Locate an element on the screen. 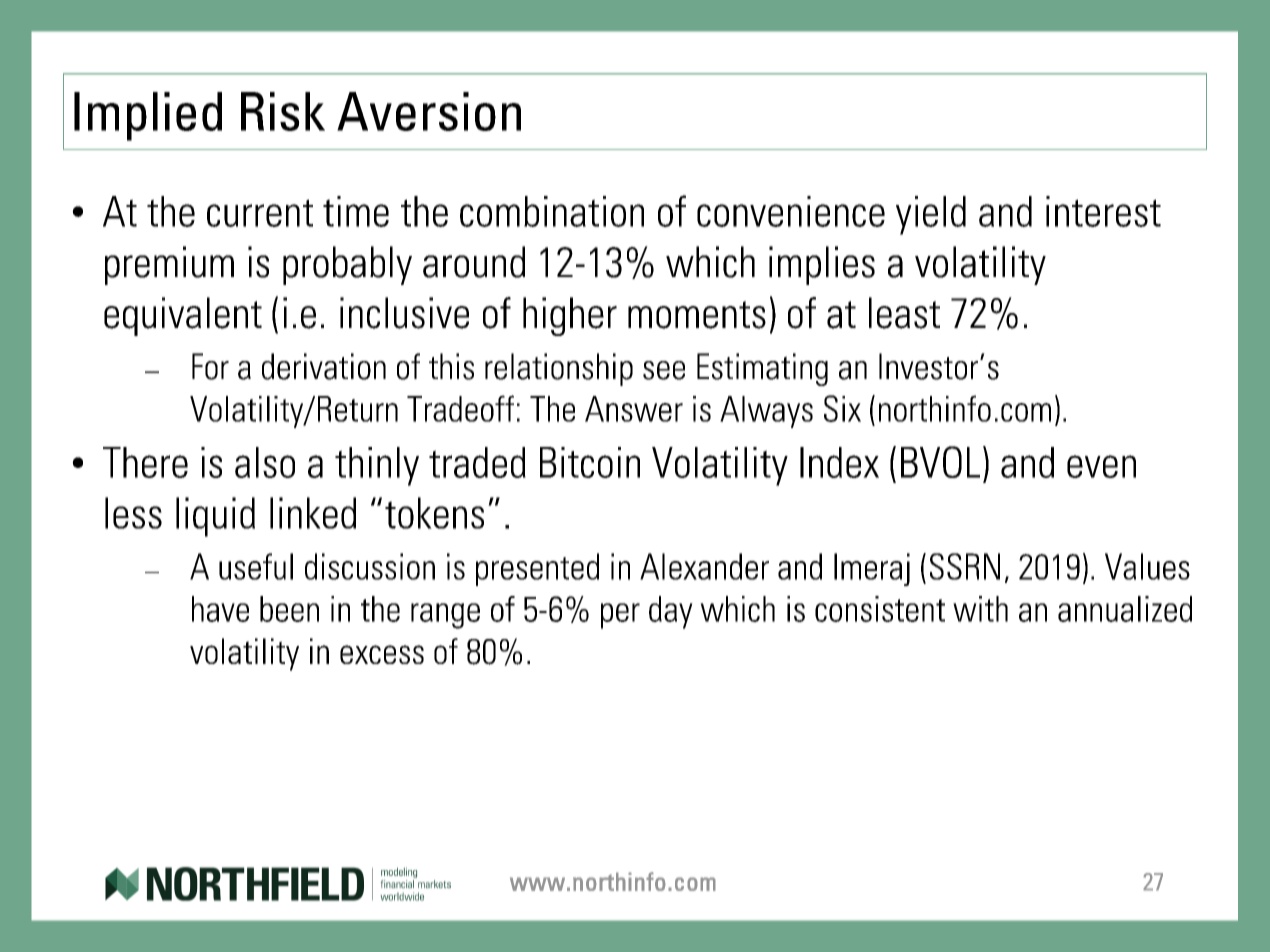 This screenshot has width=1270, height=952. interest is located at coordinates (1103, 211).
